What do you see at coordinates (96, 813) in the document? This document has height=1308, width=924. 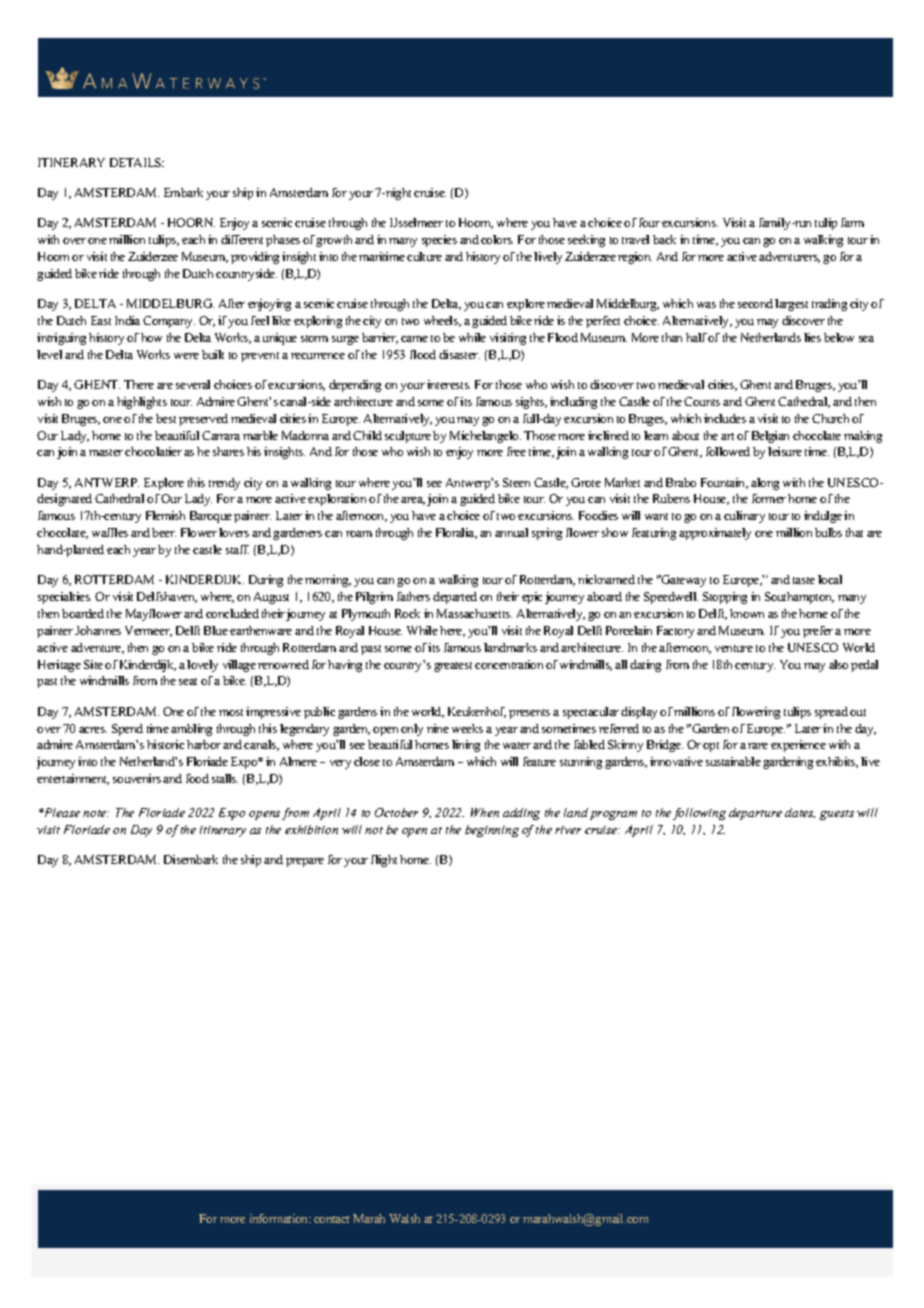 I see `note` at bounding box center [96, 813].
